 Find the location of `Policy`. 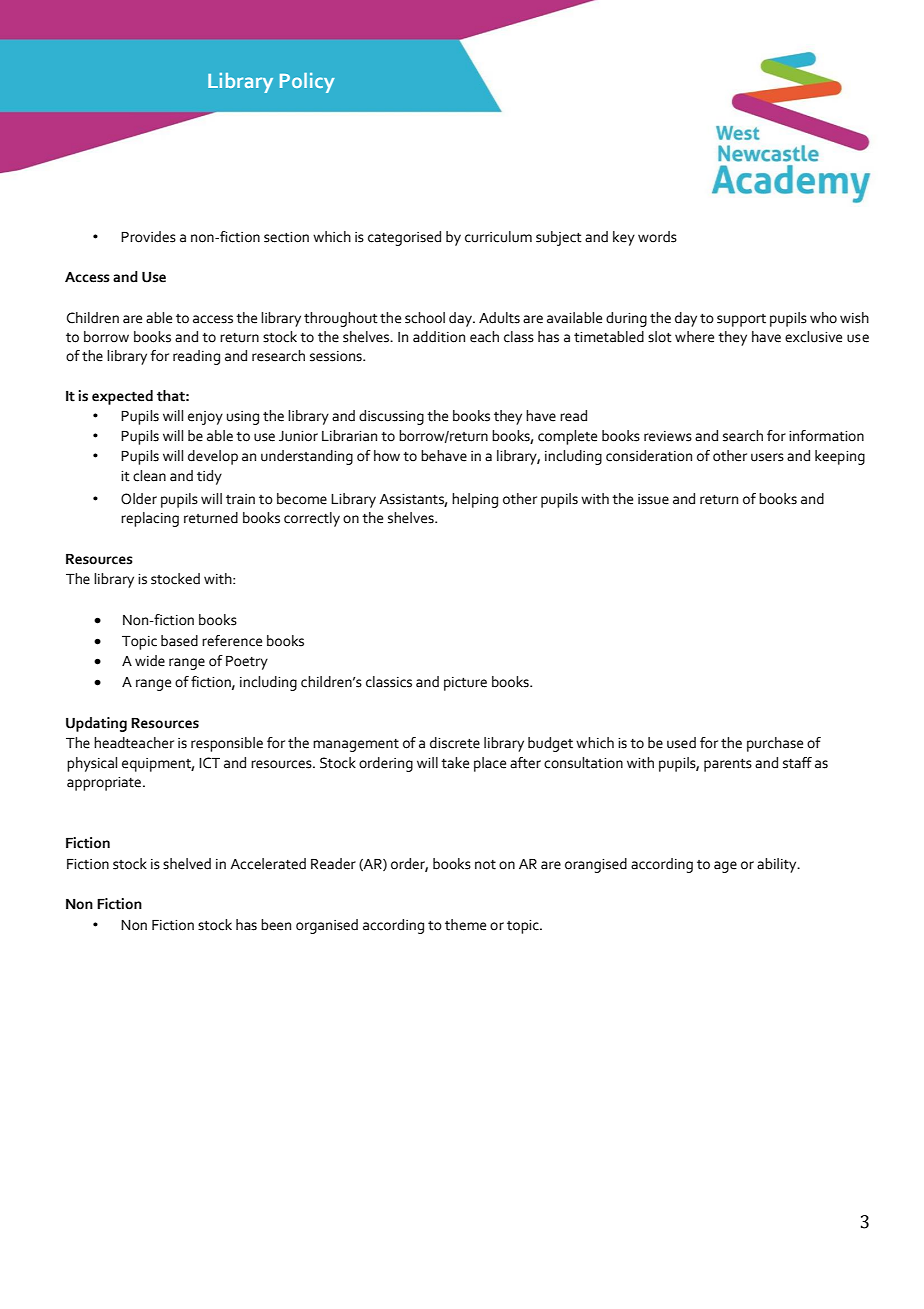

Policy is located at coordinates (307, 83).
